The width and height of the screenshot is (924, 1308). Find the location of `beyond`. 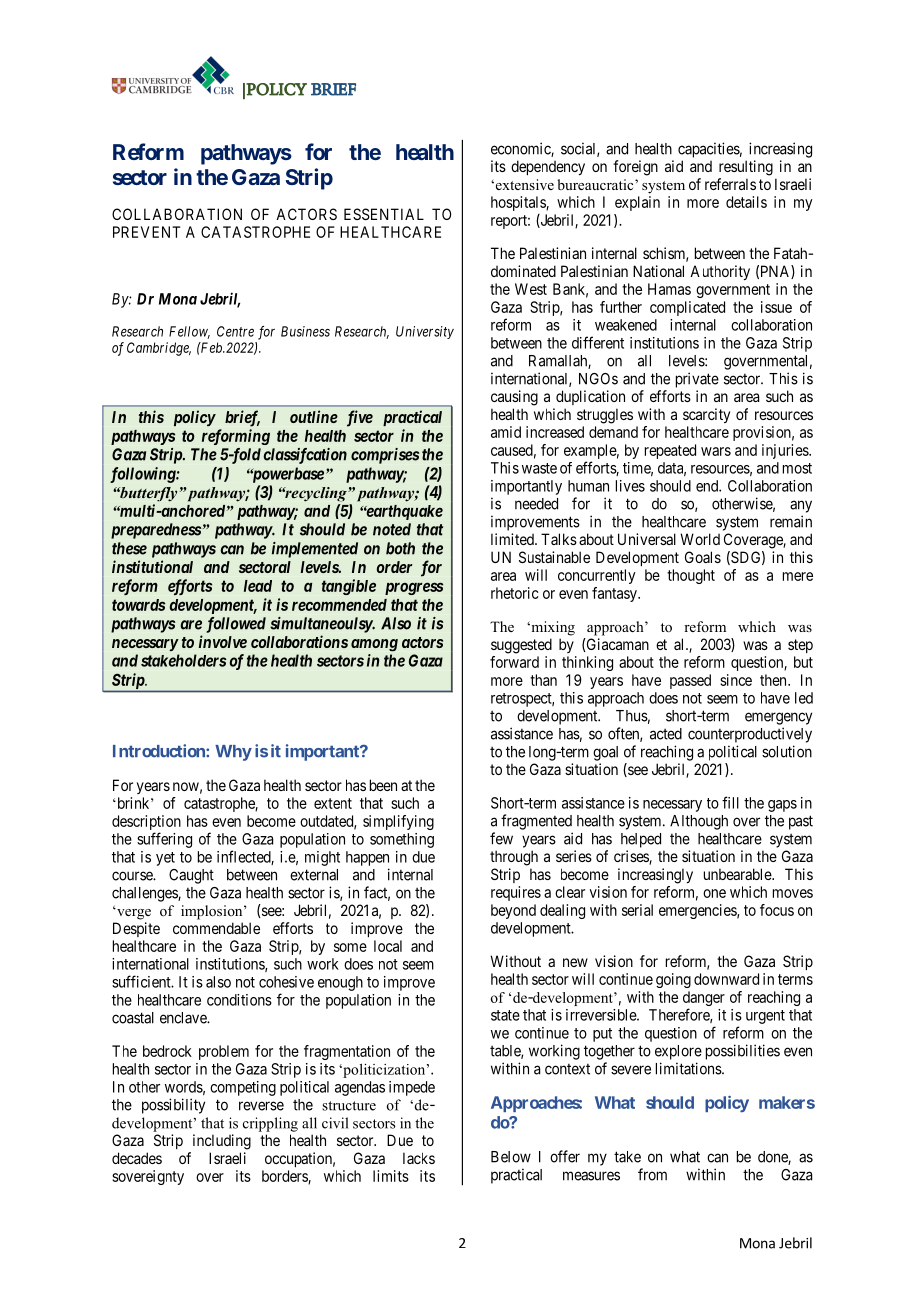

beyond is located at coordinates (513, 911).
